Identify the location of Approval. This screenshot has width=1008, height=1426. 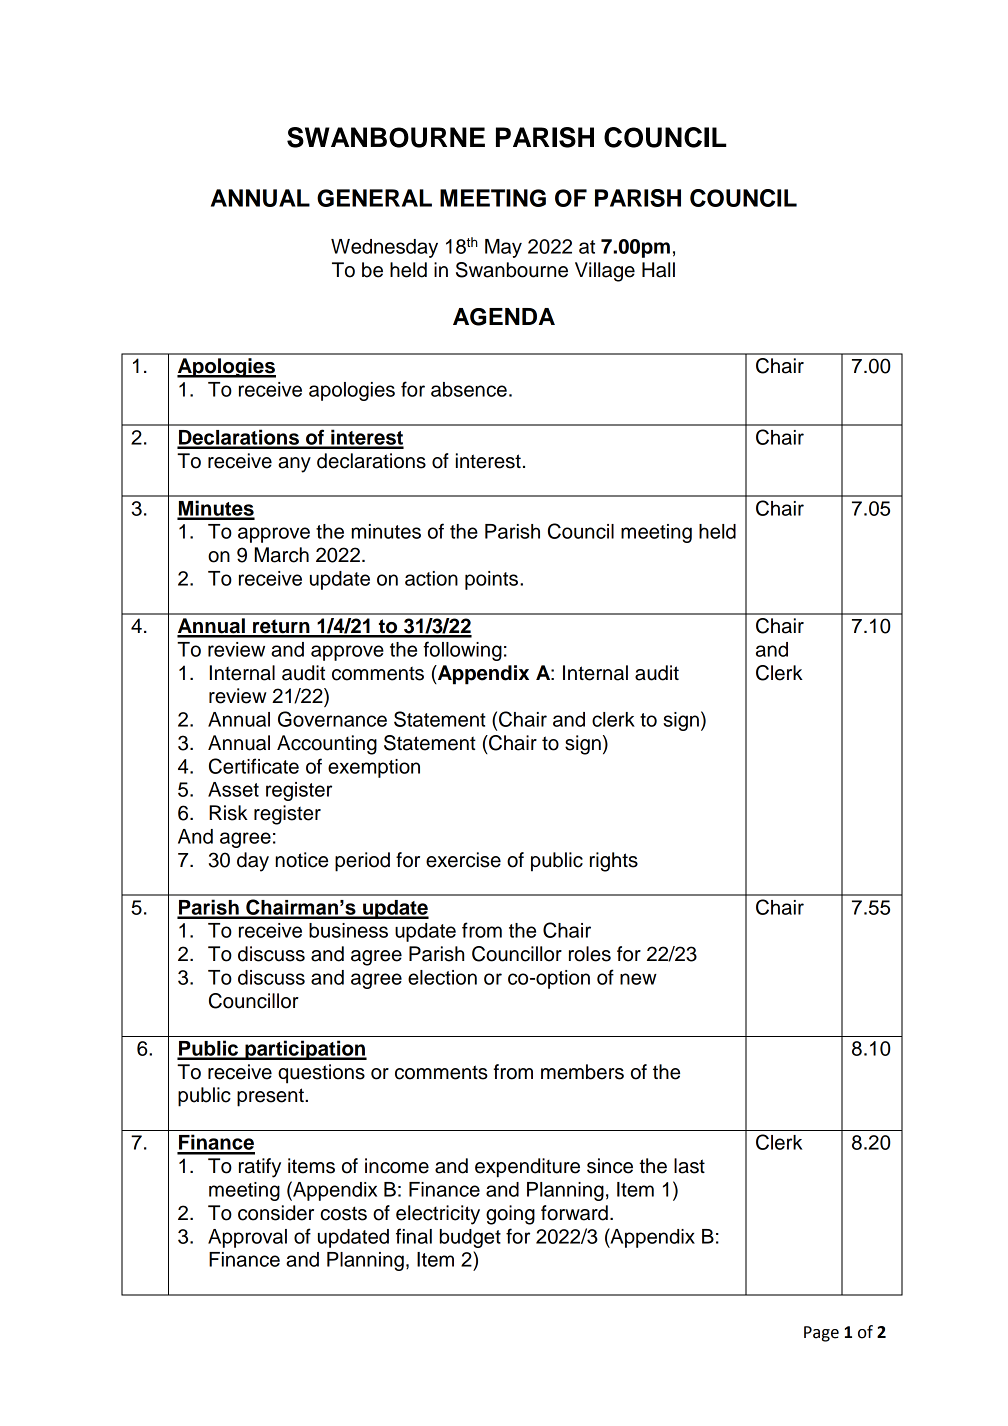
(247, 1238).
